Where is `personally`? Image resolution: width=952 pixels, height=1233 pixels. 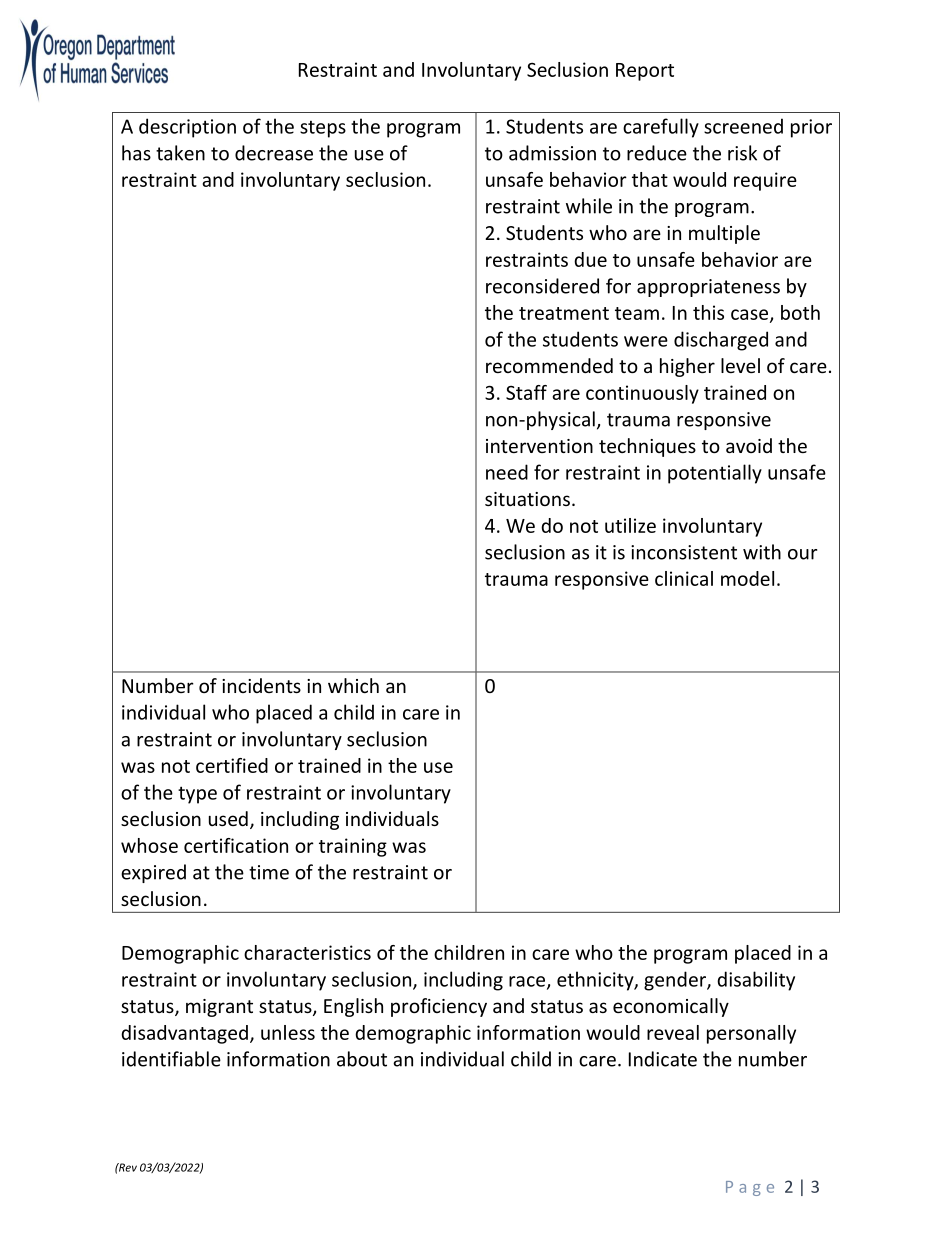
personally is located at coordinates (751, 1034).
